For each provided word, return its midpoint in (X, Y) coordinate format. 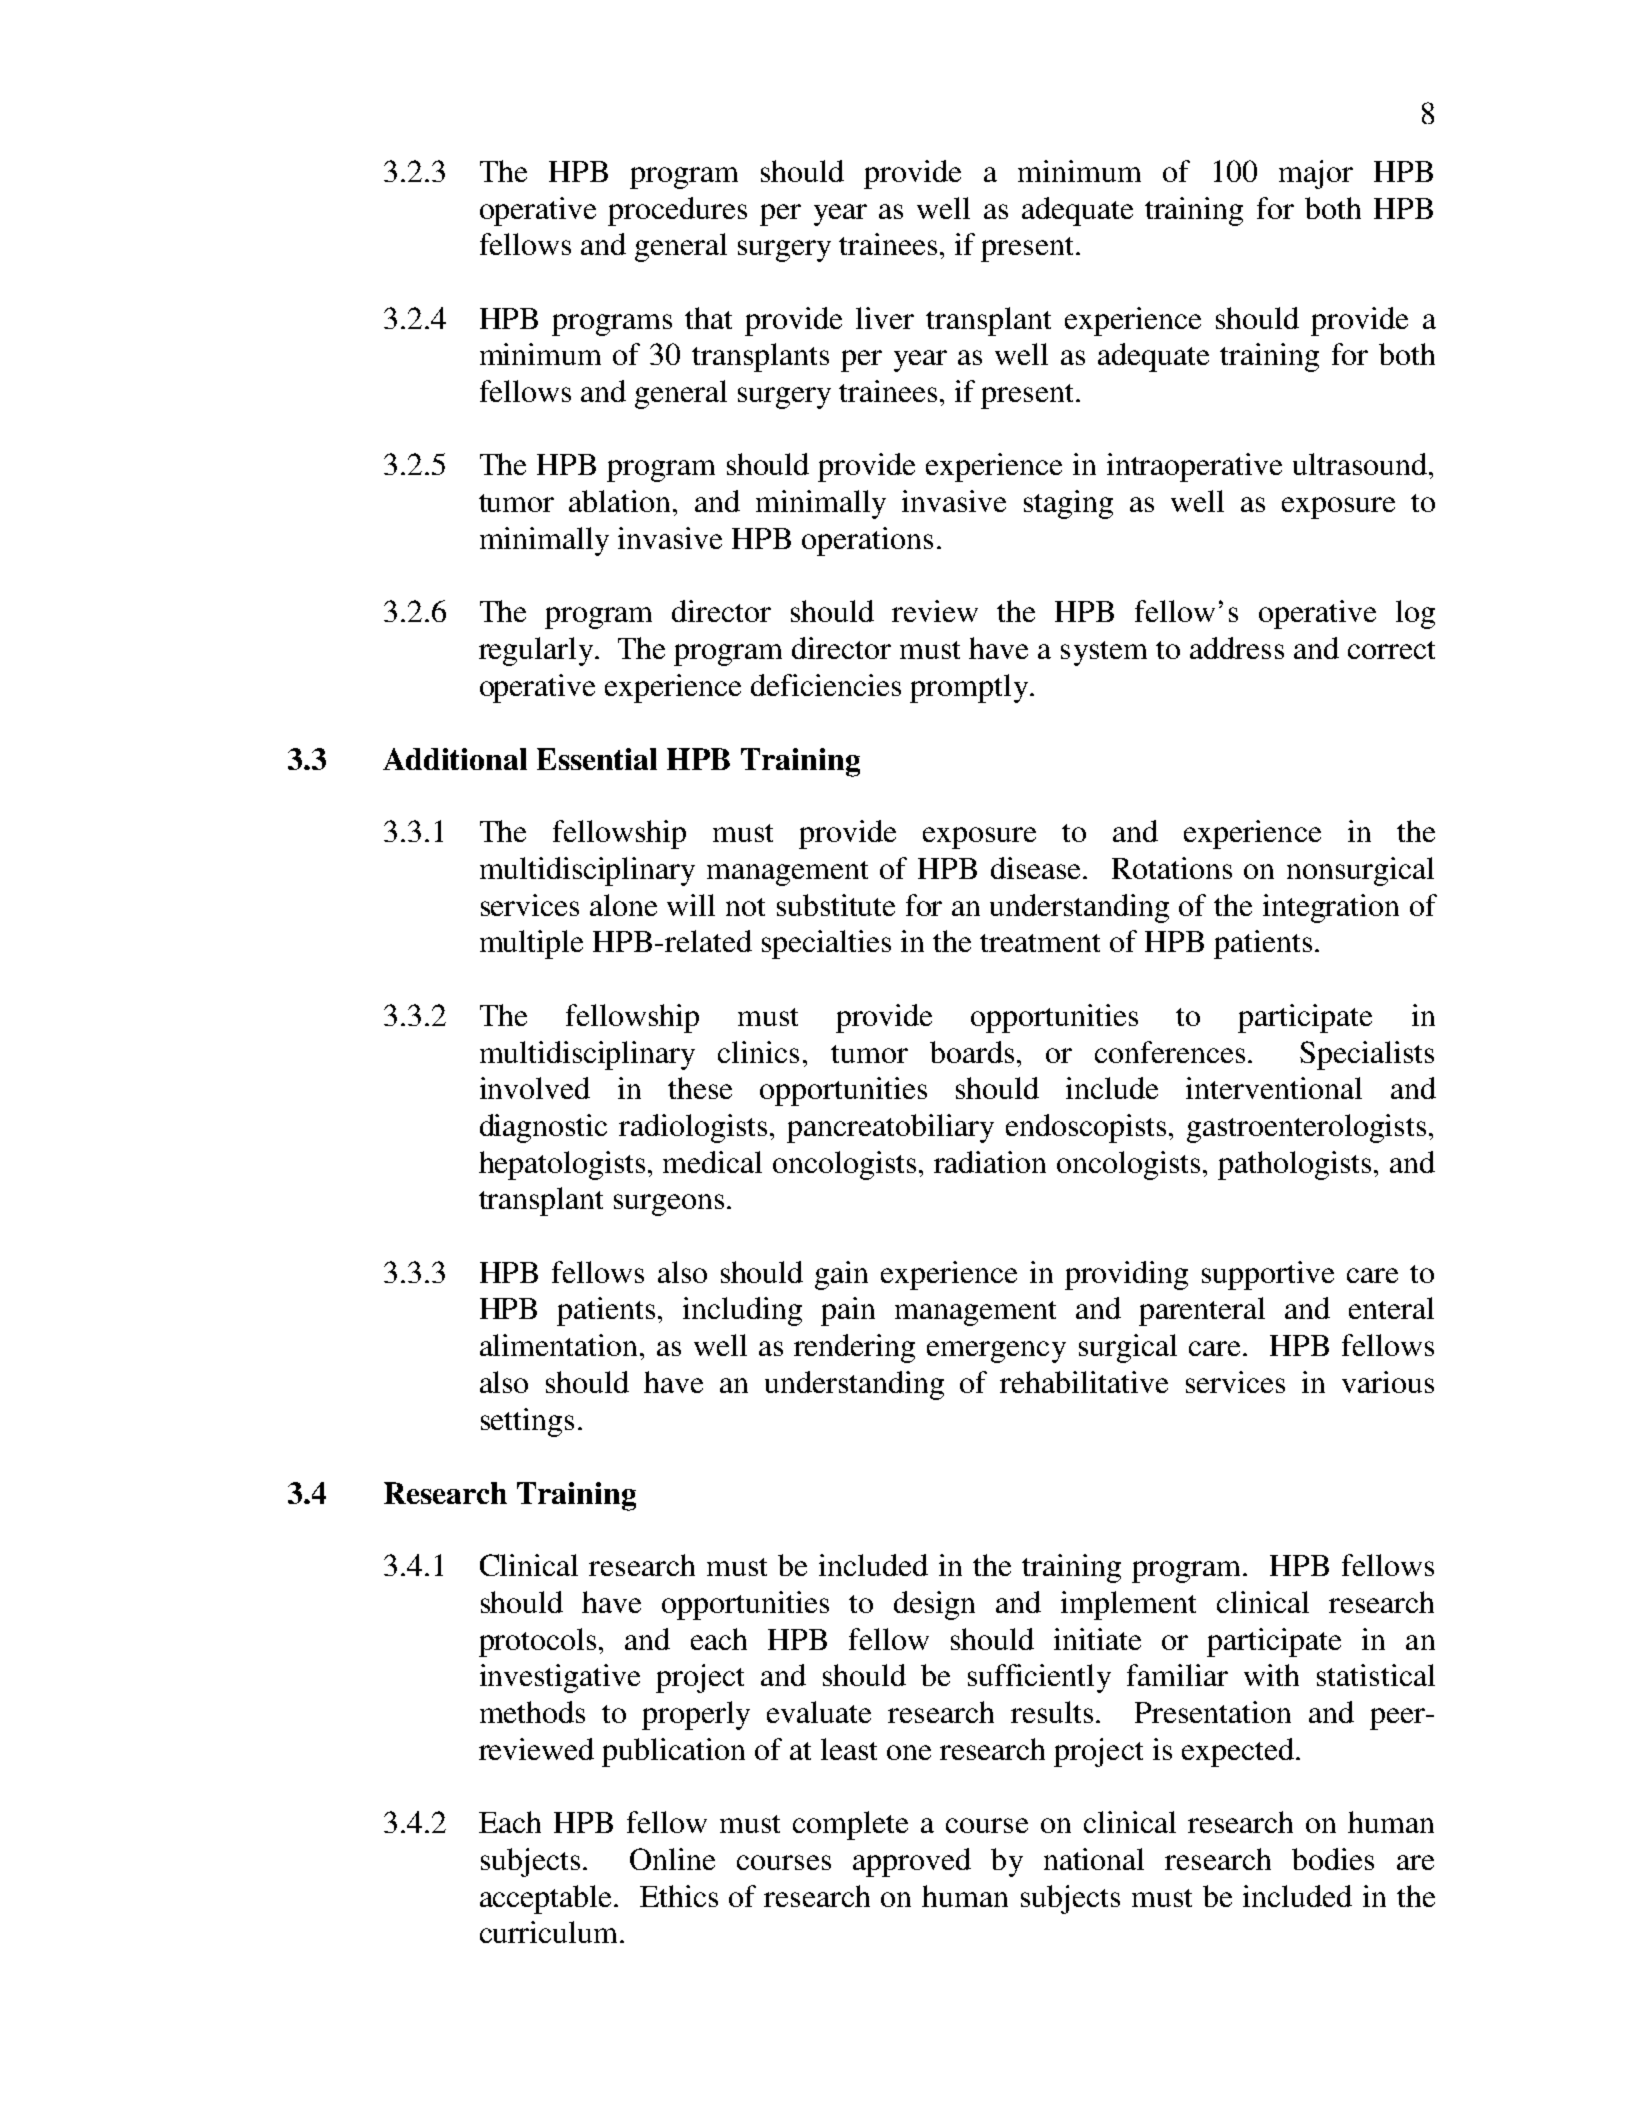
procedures (677, 211)
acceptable (547, 1899)
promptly (970, 688)
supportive (1268, 1275)
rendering (854, 1348)
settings (527, 1422)
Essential (597, 759)
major (1316, 174)
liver (885, 318)
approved (912, 1862)
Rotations (1172, 868)
